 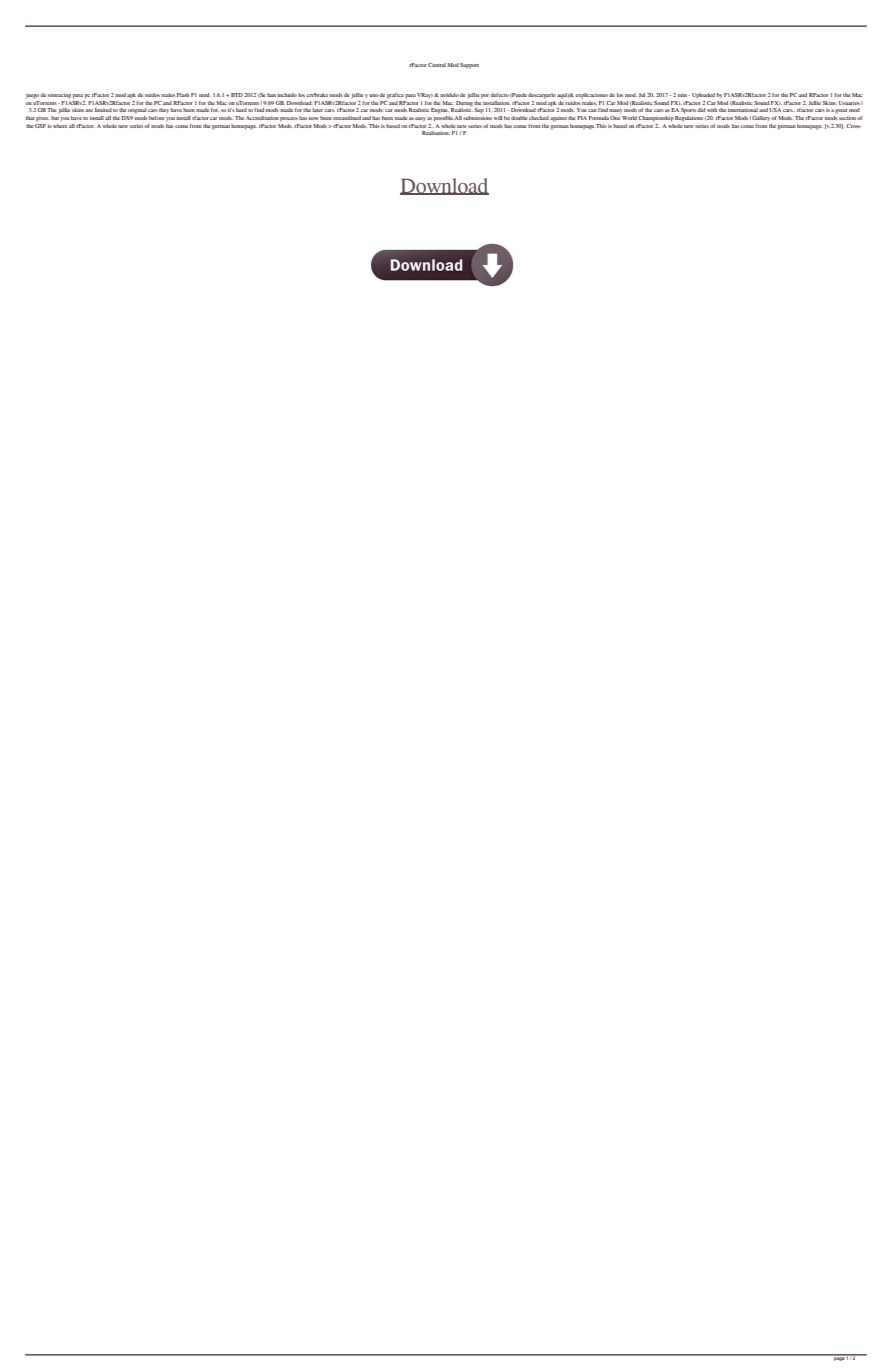 I want to click on Support, so click(x=469, y=66).
